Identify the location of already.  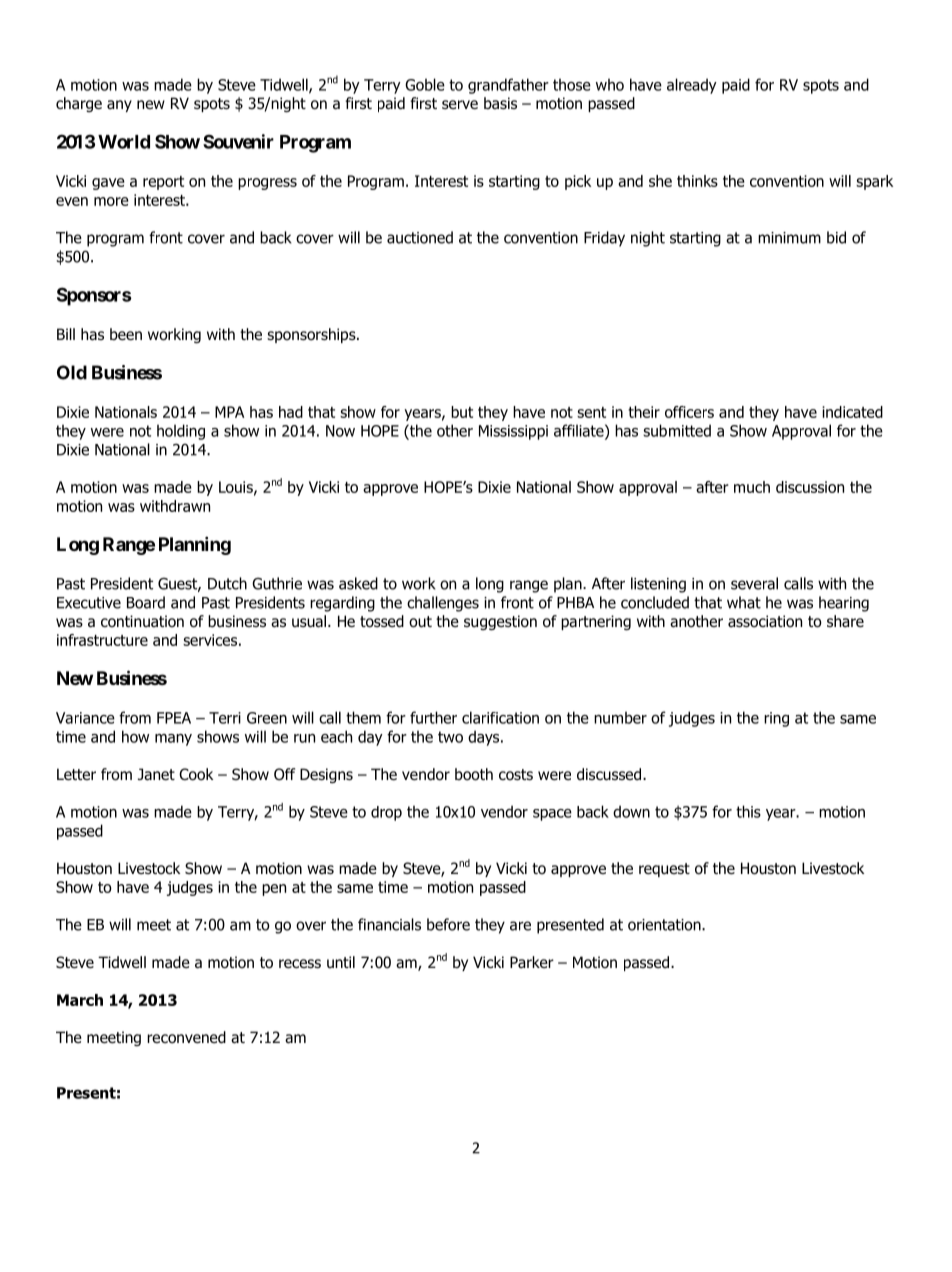
(692, 86).
